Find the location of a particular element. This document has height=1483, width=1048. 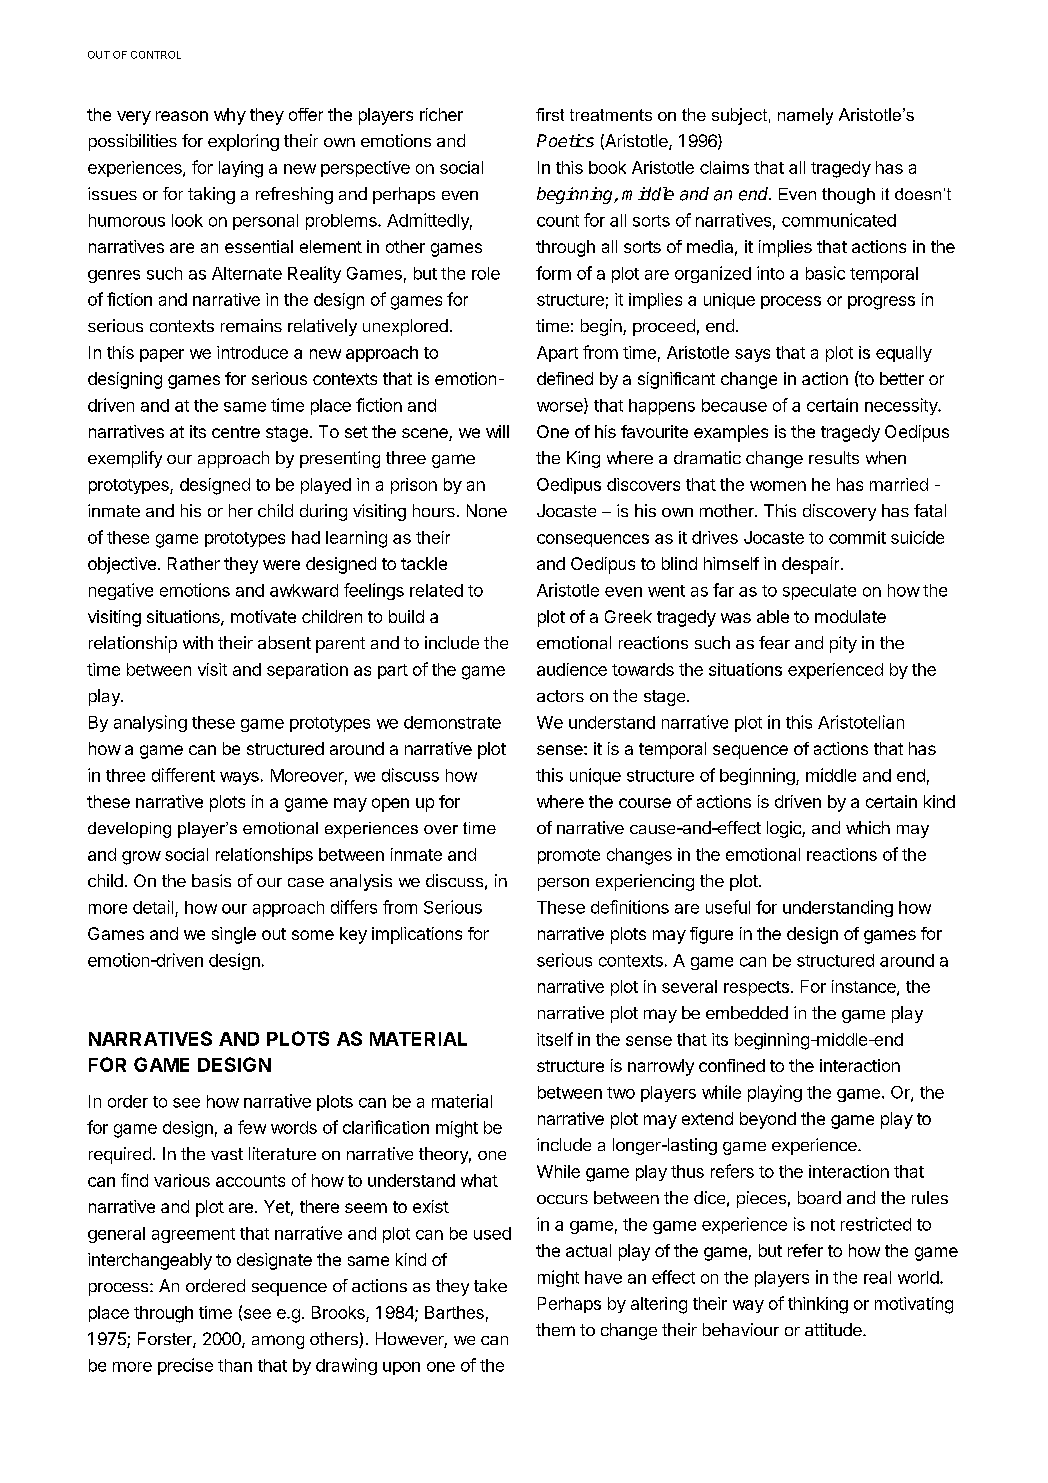

actors is located at coordinates (560, 696).
